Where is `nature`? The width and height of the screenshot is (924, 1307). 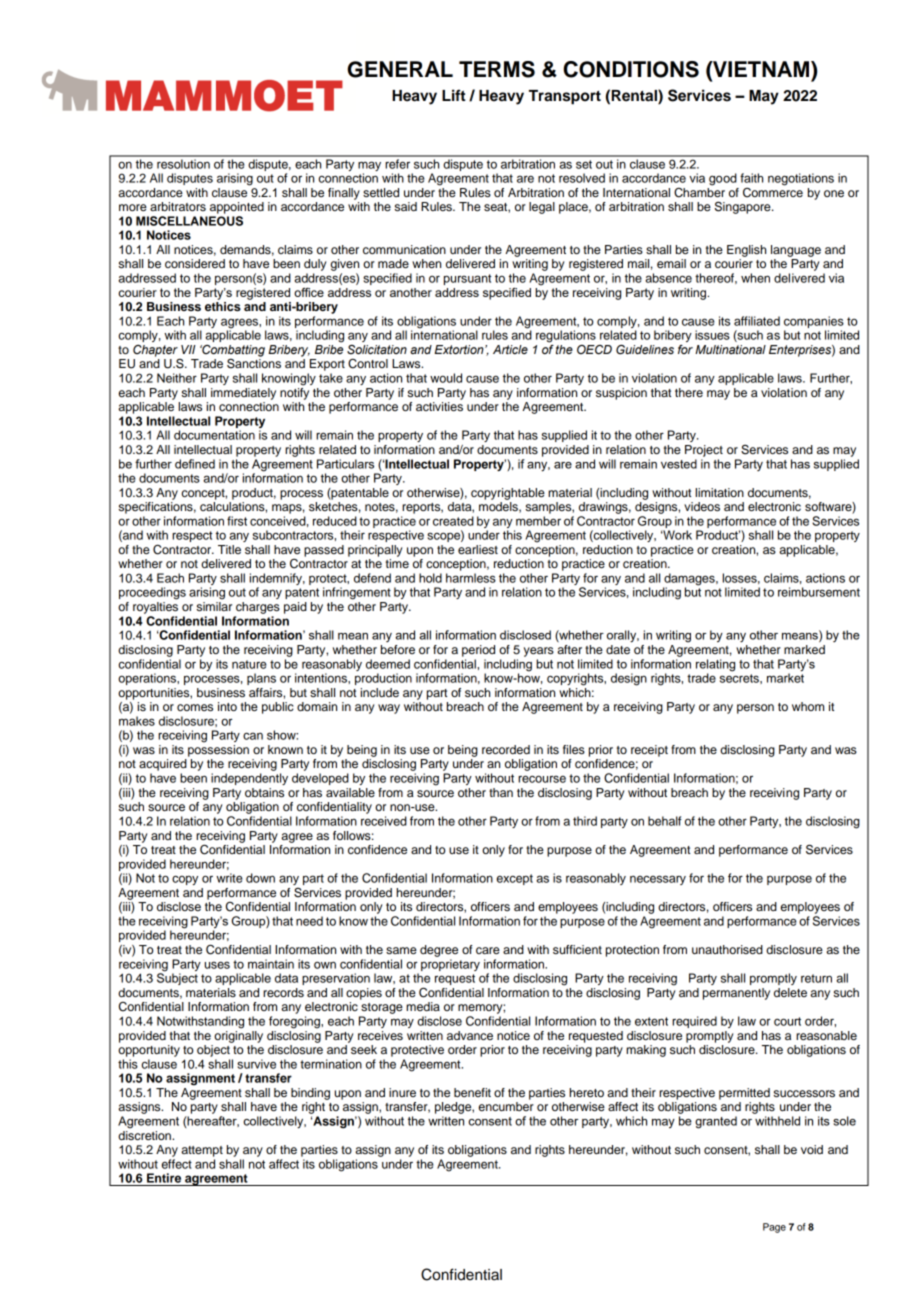 nature is located at coordinates (249, 664).
